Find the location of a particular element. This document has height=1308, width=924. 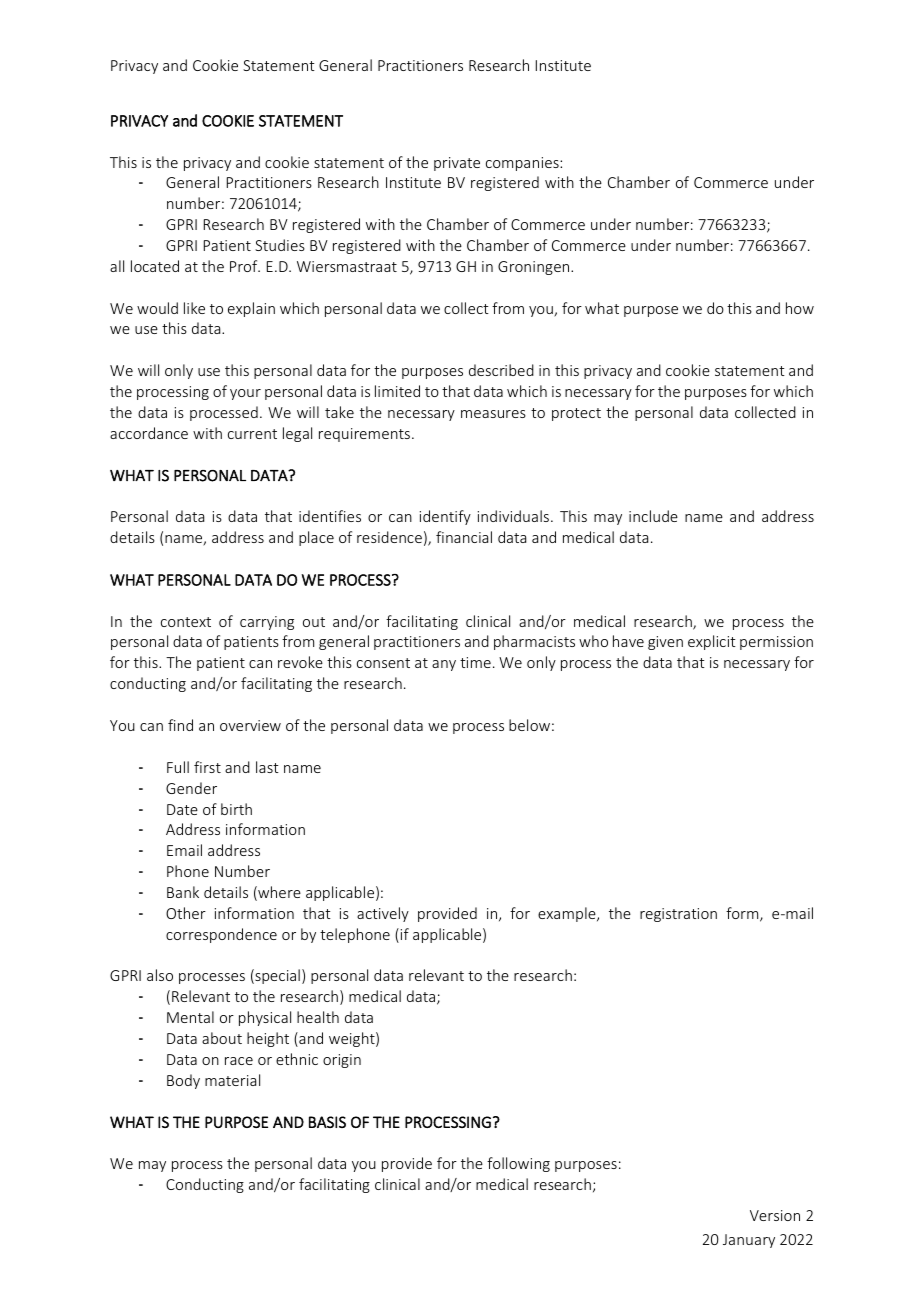

context is located at coordinates (186, 622).
